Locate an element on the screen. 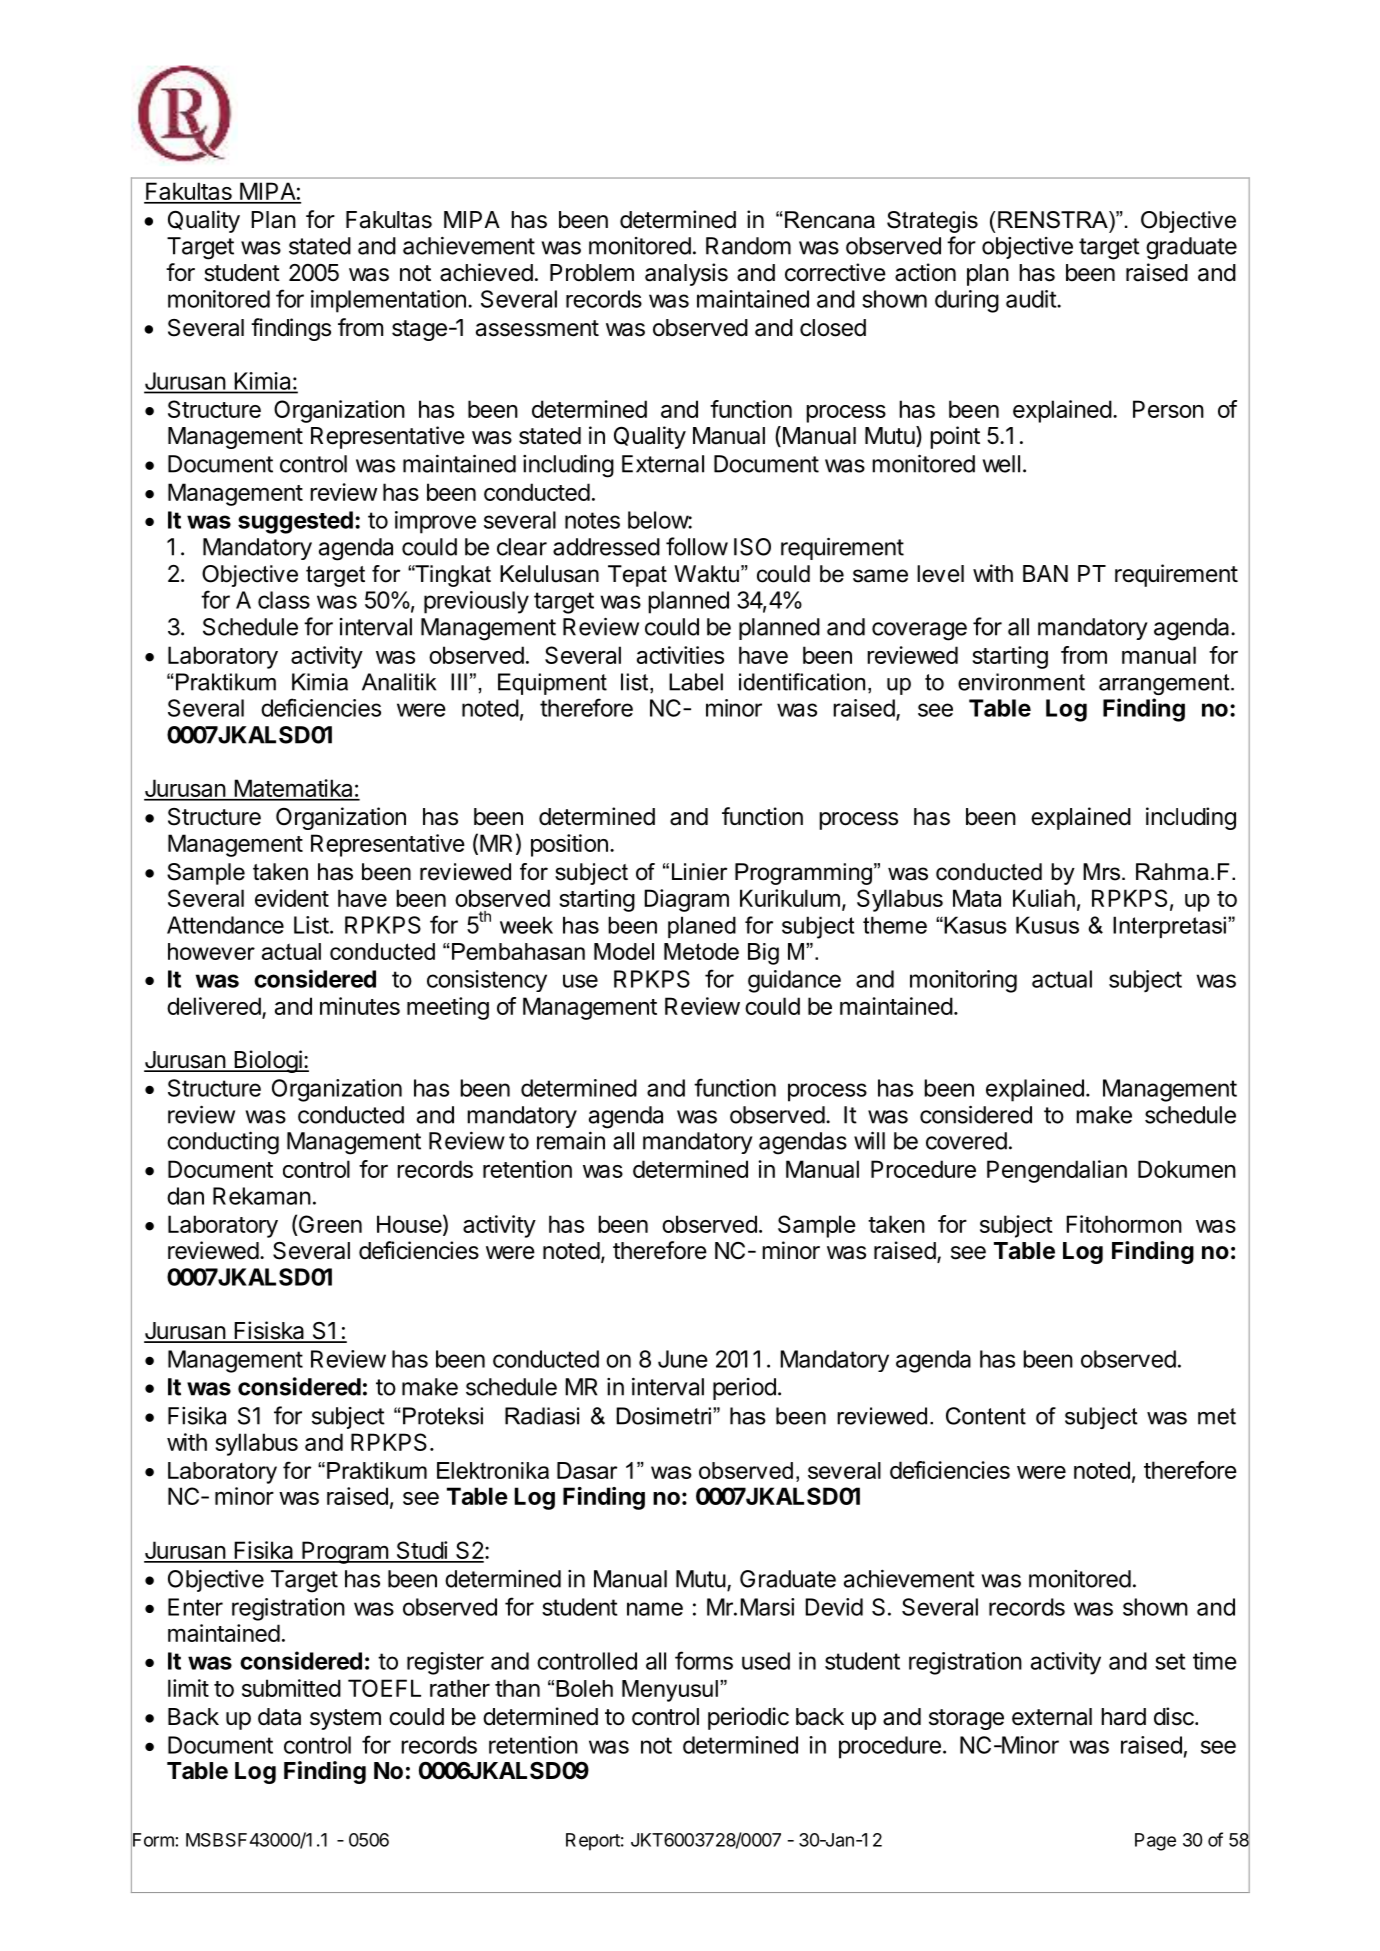 This screenshot has width=1380, height=1951. June is located at coordinates (683, 1359).
